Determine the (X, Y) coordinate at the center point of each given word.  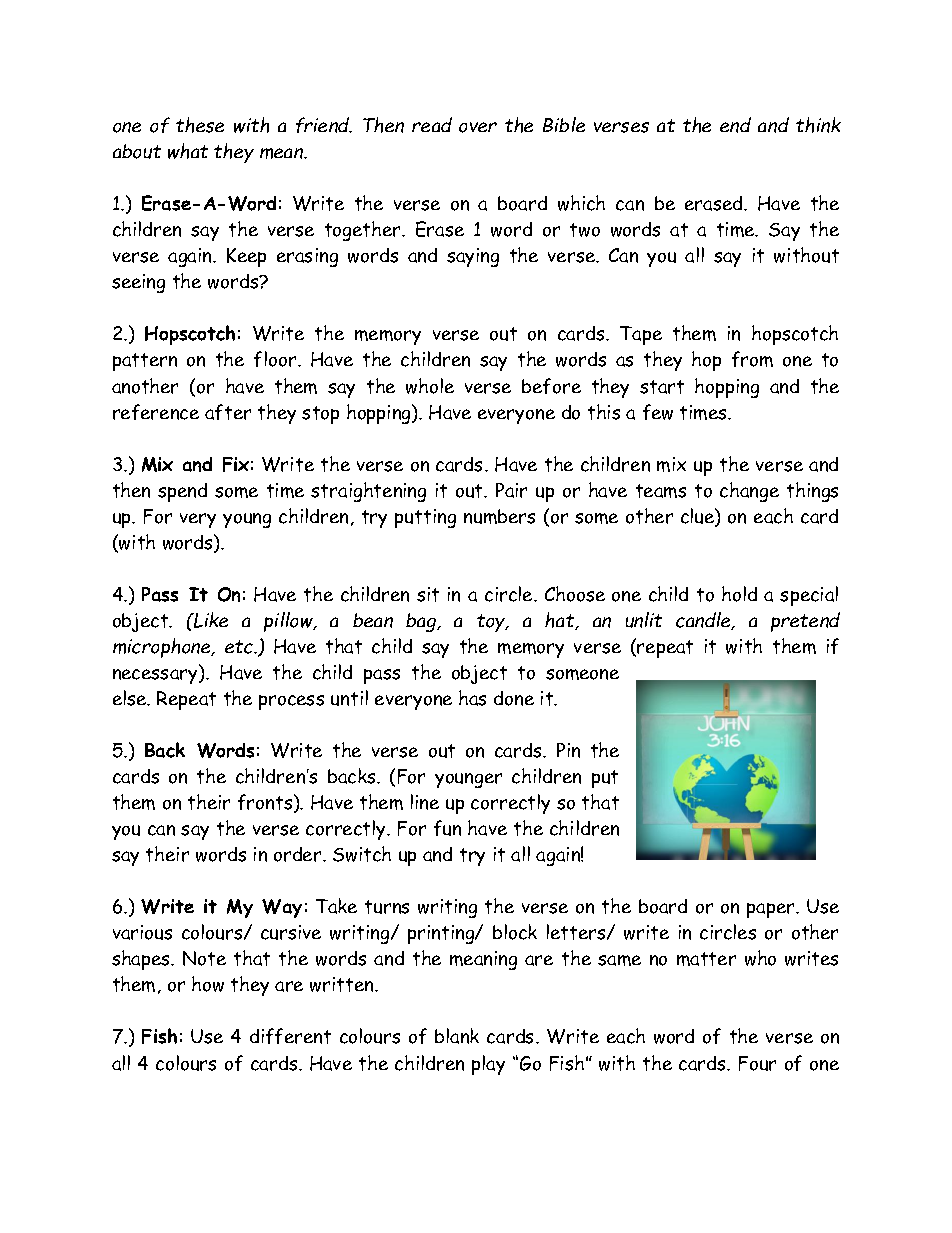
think (818, 125)
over (478, 127)
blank (457, 1036)
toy (492, 623)
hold (739, 594)
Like (210, 620)
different (290, 1036)
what (188, 151)
